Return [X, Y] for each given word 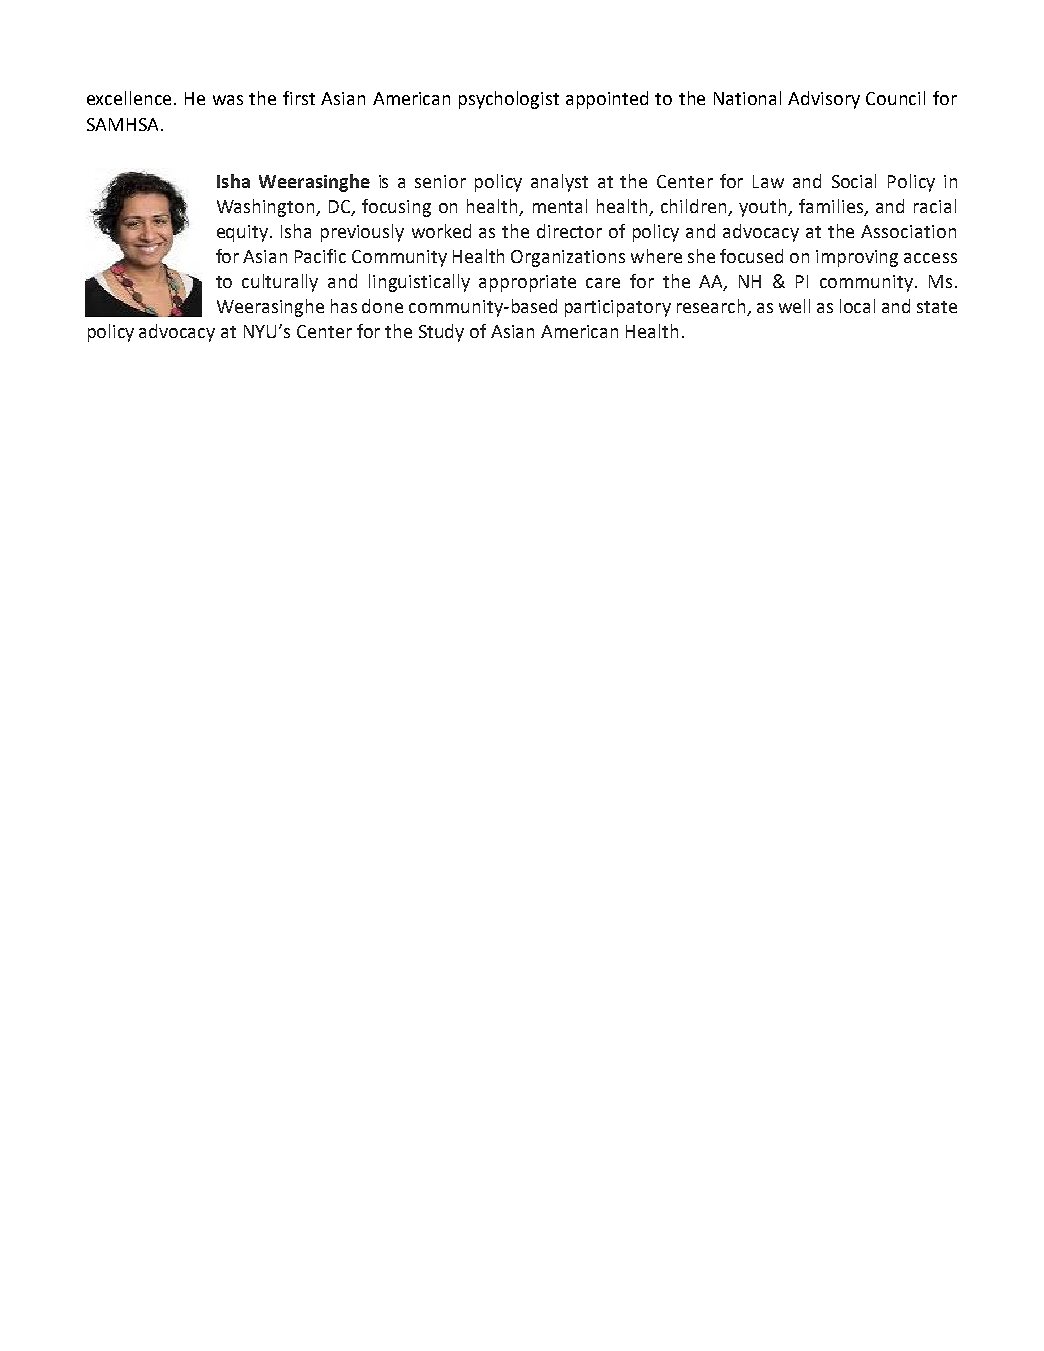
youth [764, 208]
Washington [267, 208]
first [299, 98]
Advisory [824, 100]
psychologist [509, 100]
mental [560, 206]
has [344, 306]
